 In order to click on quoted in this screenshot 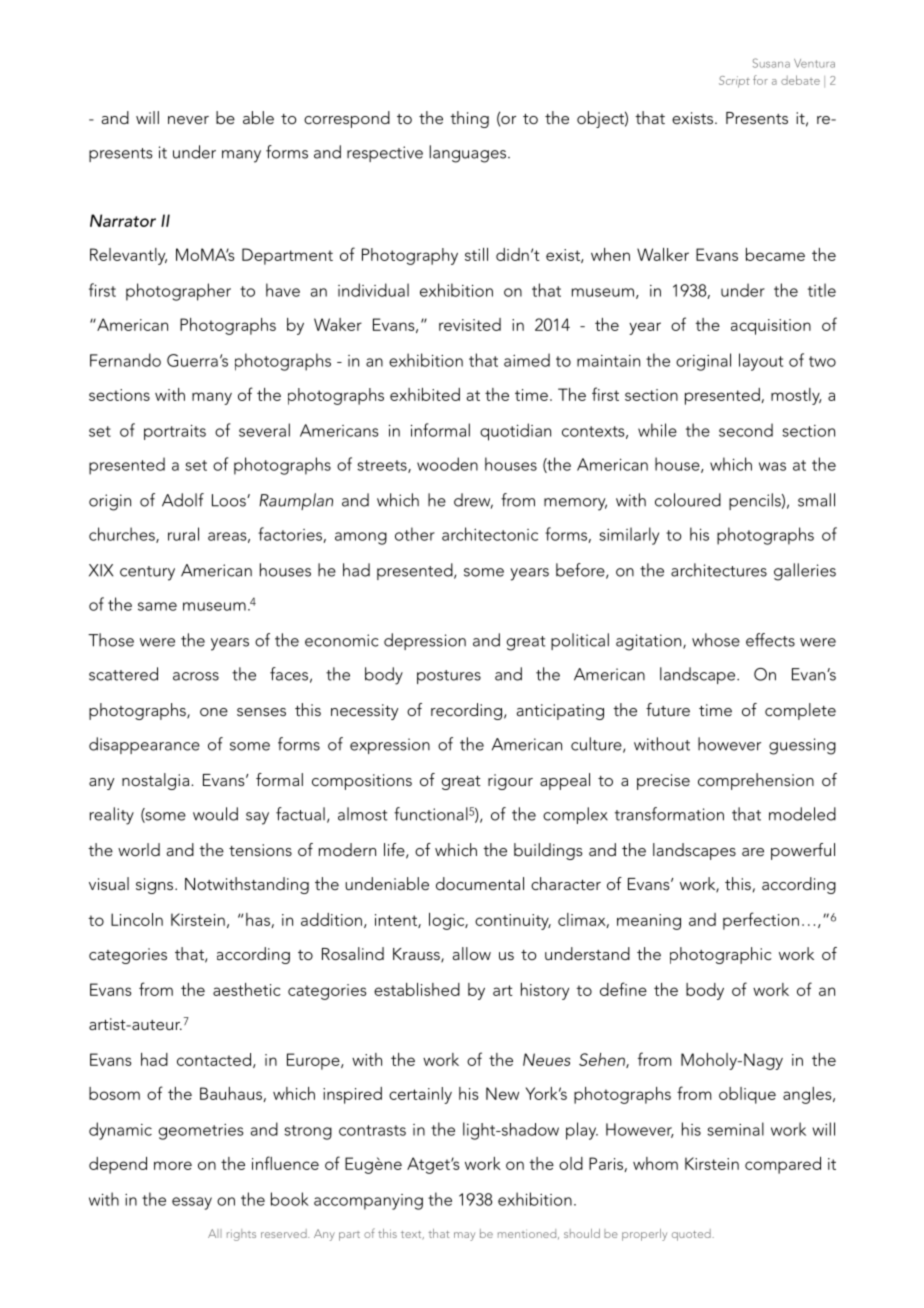, I will do `click(692, 1235)`.
